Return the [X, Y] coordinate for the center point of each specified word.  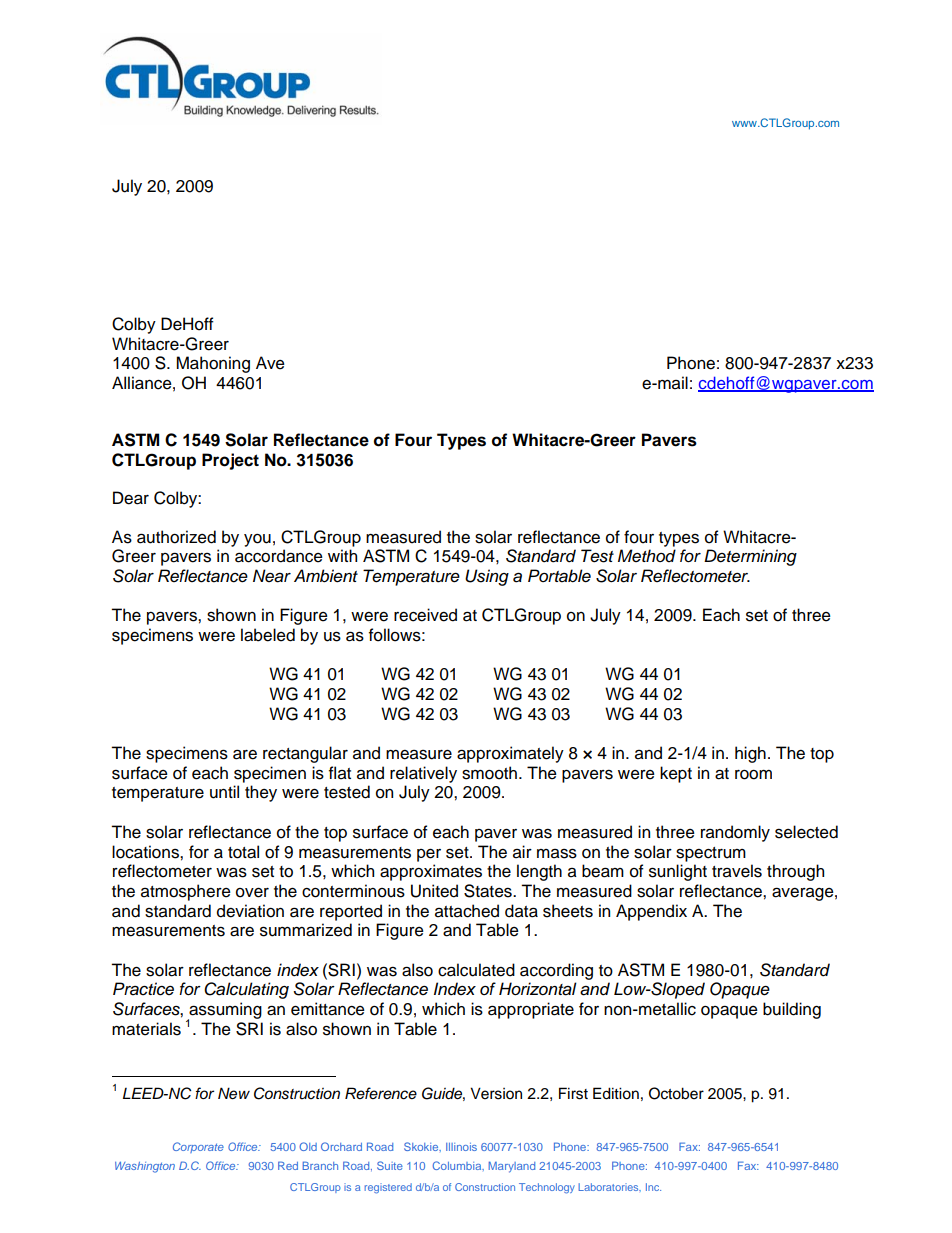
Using [487, 577]
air [522, 852]
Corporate [198, 1147]
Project [230, 461]
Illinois [461, 1147]
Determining [750, 557]
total [243, 852]
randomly [735, 833]
